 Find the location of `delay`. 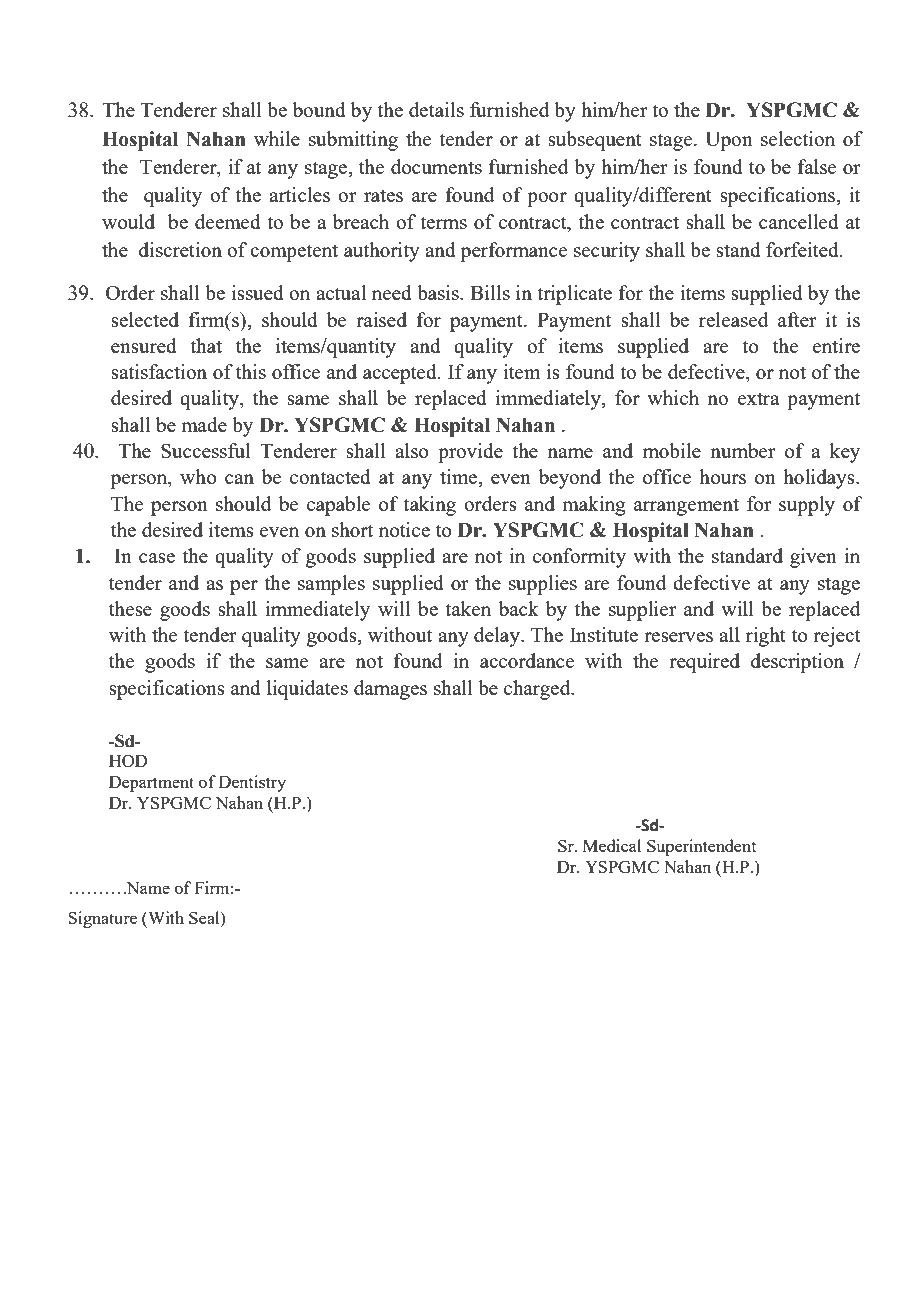

delay is located at coordinates (498, 637).
